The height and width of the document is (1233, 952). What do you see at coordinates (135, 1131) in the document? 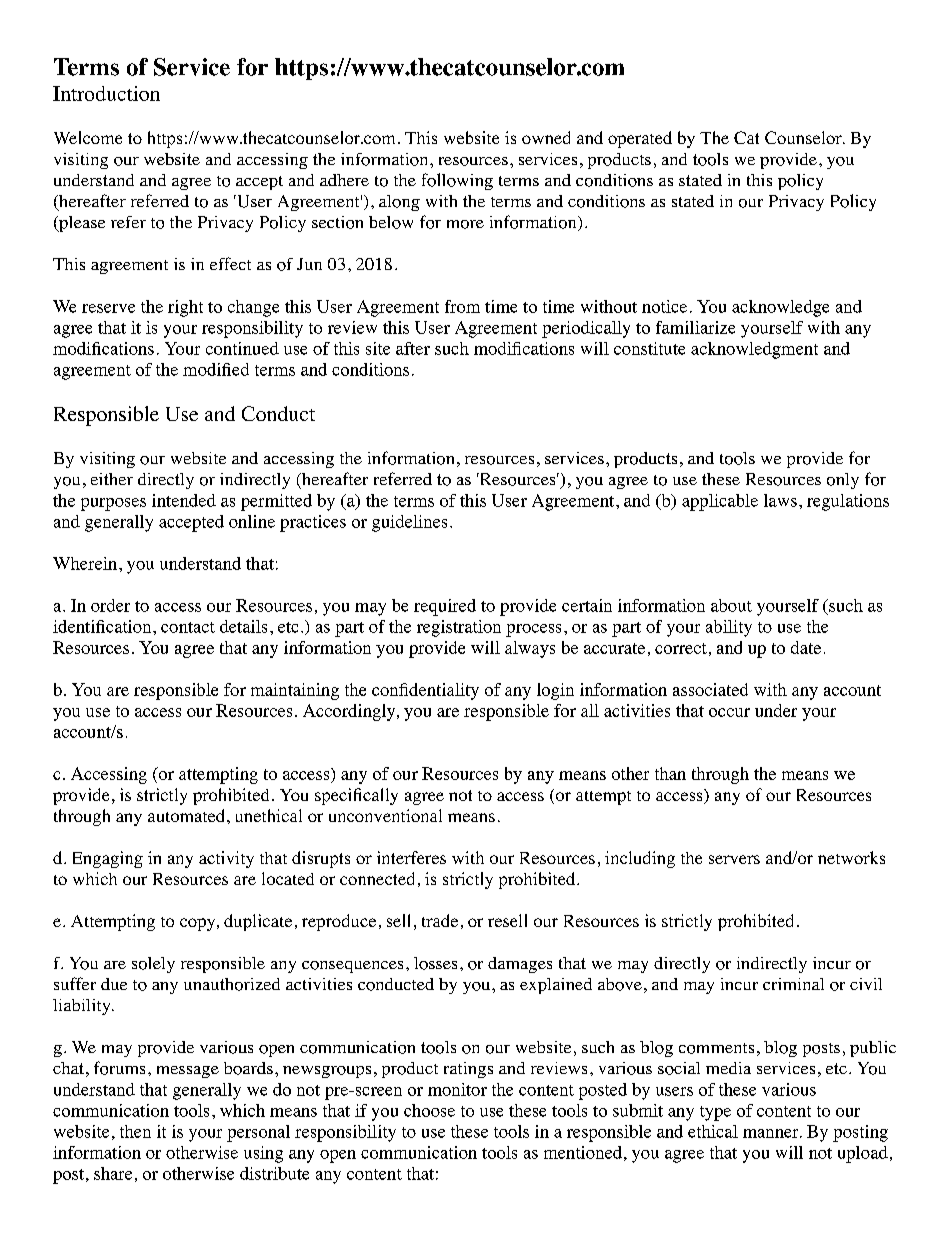
I see `then` at bounding box center [135, 1131].
